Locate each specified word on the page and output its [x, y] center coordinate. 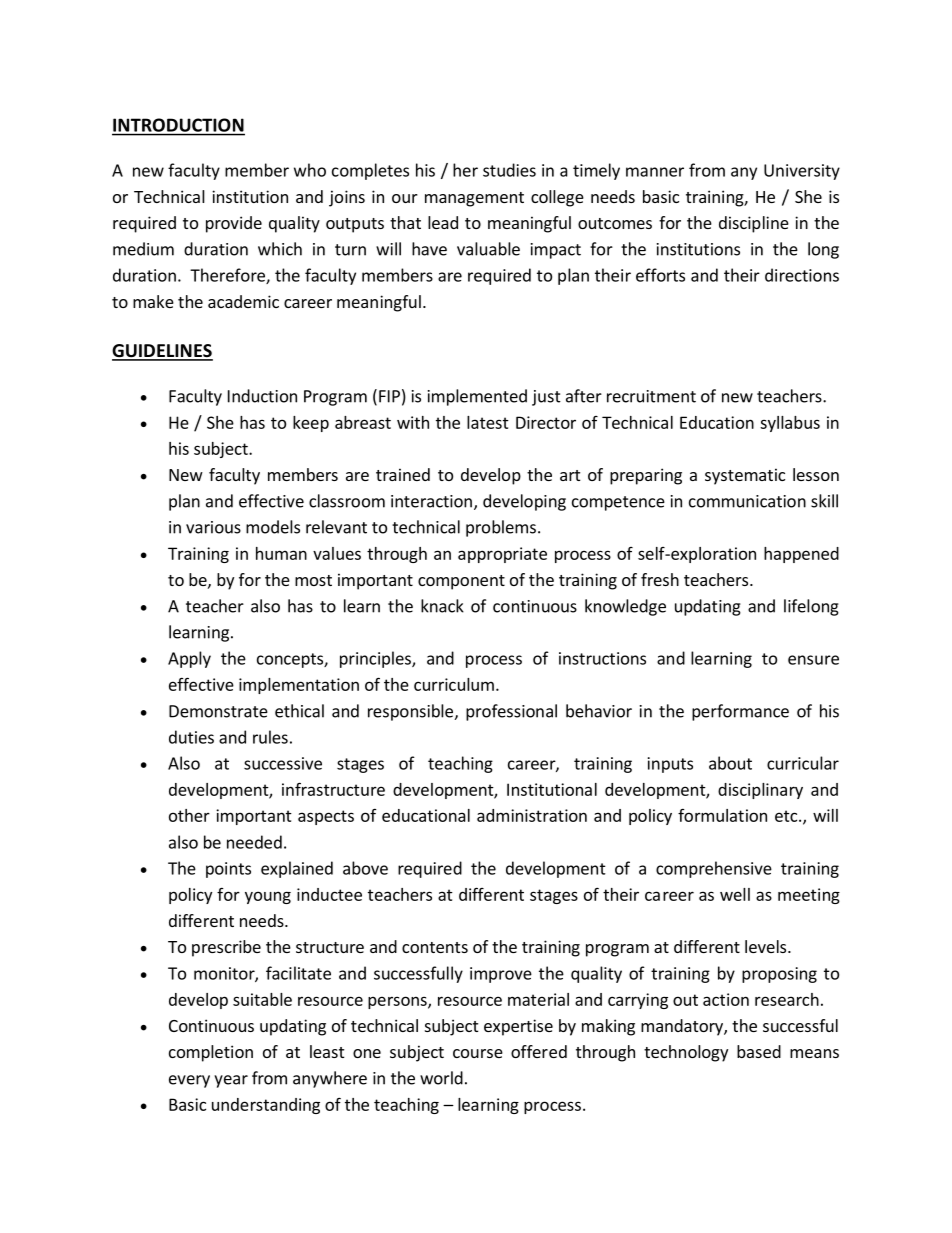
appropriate [502, 555]
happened [801, 555]
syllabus [790, 424]
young [268, 897]
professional [511, 712]
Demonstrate [218, 711]
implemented [477, 397]
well [735, 894]
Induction [262, 396]
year [231, 1081]
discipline [754, 224]
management [474, 199]
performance [740, 712]
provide [234, 224]
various [213, 527]
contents [435, 947]
